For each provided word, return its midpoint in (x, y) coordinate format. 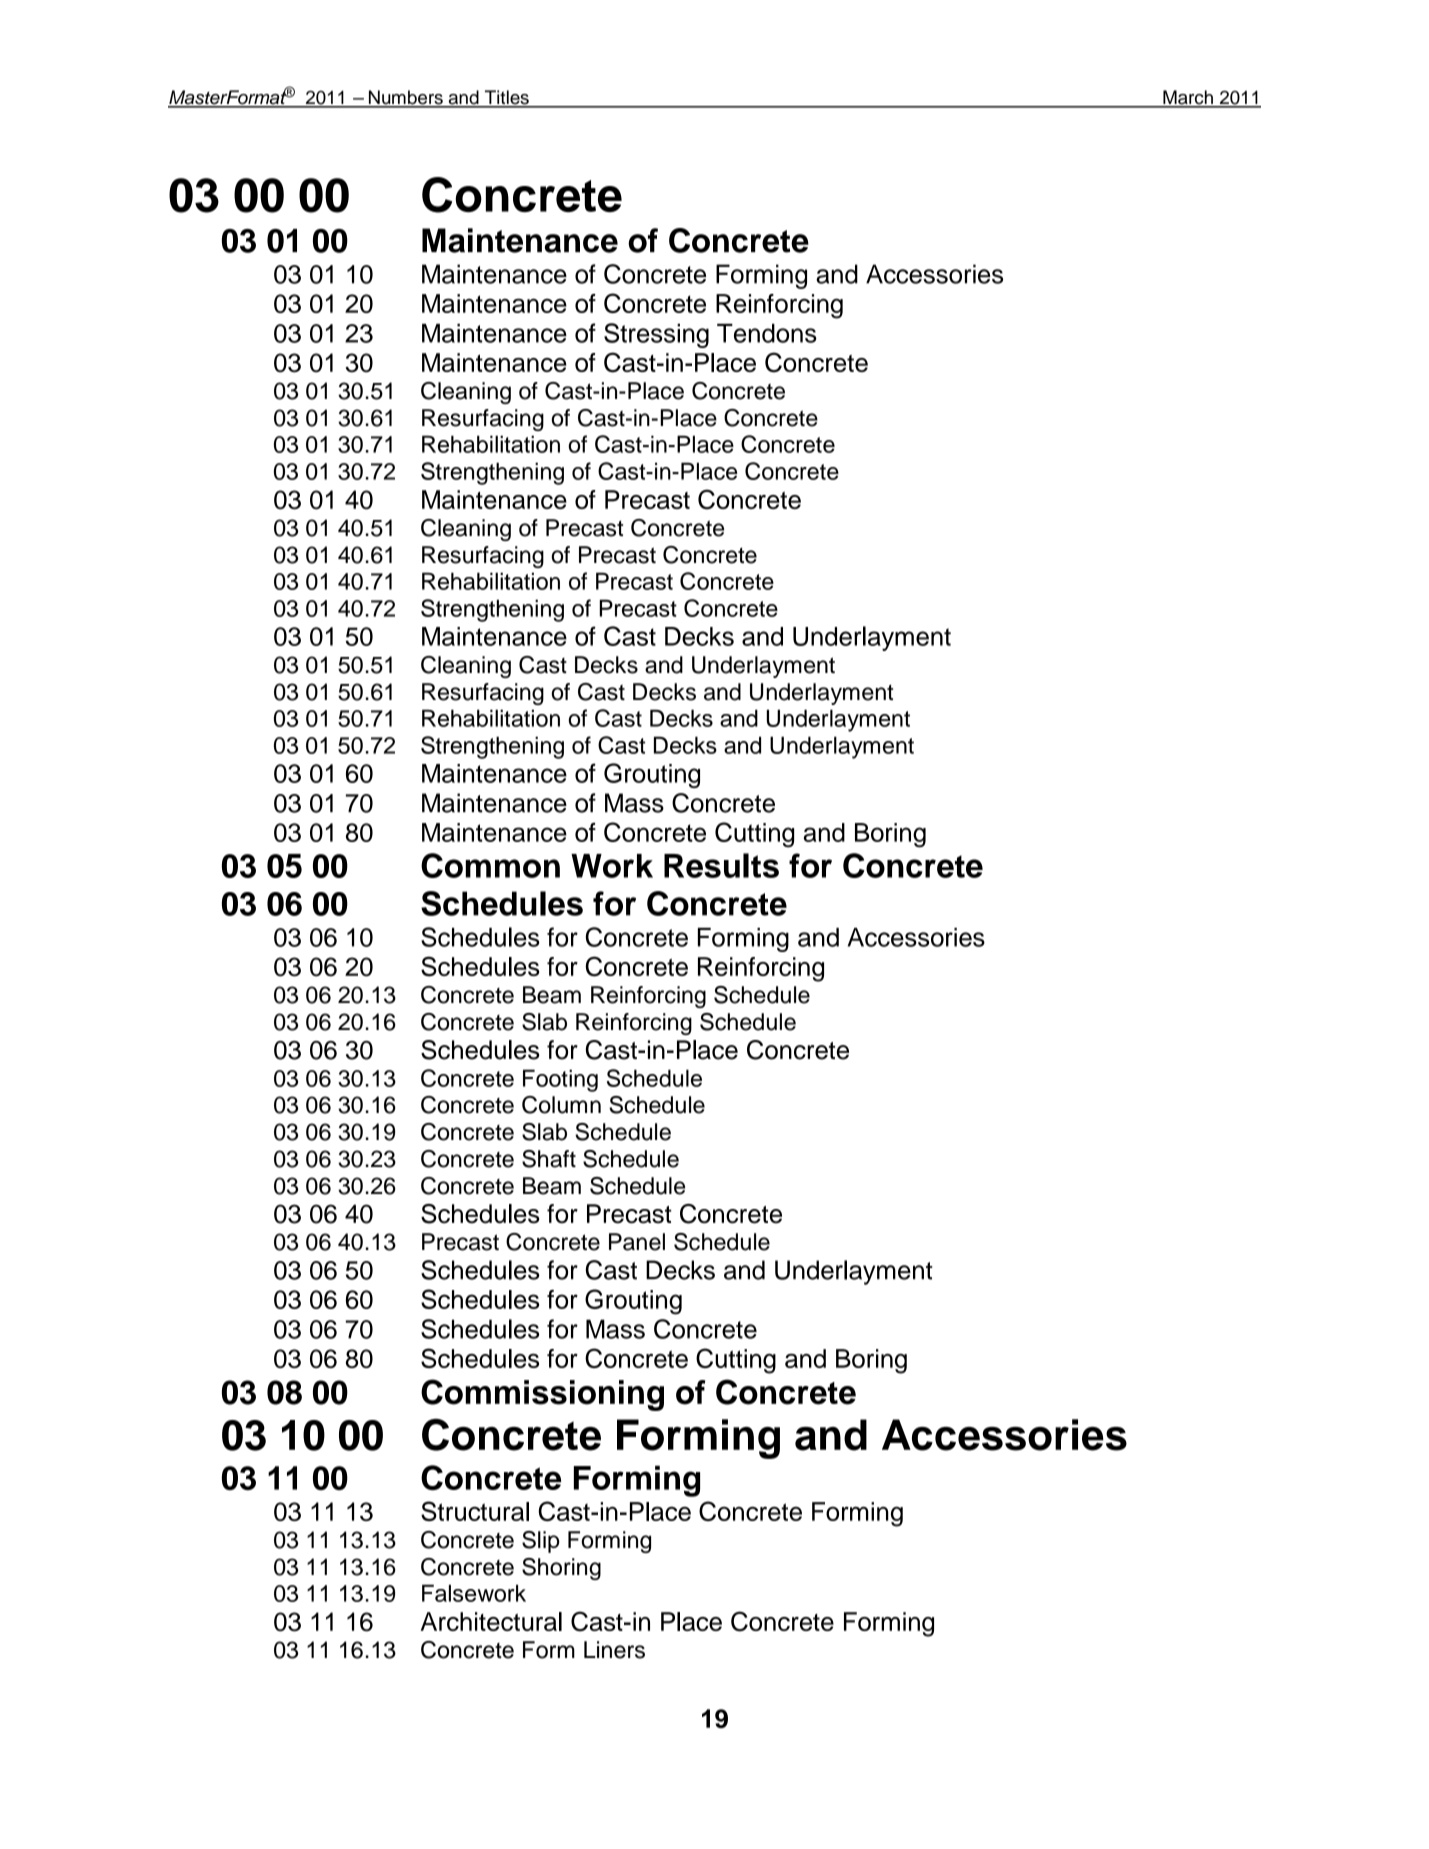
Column (561, 1105)
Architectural (491, 1621)
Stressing (656, 335)
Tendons (767, 333)
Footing (560, 1080)
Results (721, 865)
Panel (637, 1242)
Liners (614, 1650)
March (1188, 98)
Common (490, 865)
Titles (507, 98)
